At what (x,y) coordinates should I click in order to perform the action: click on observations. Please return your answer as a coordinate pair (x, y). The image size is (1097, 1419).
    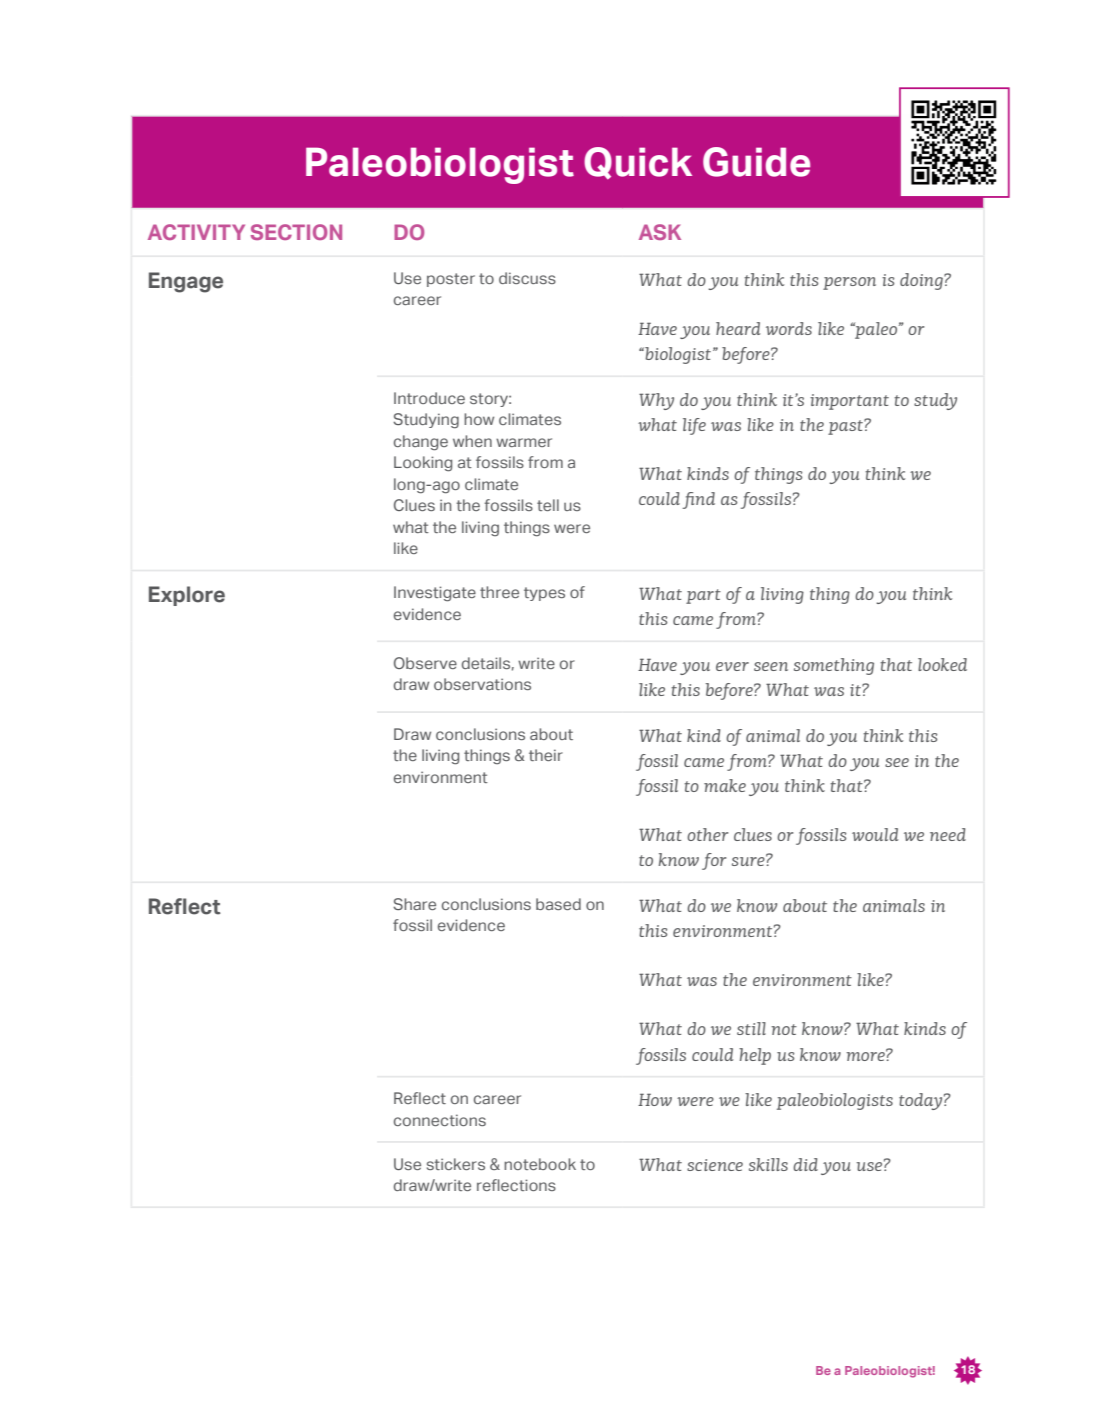
    Looking at the image, I should click on (482, 684).
